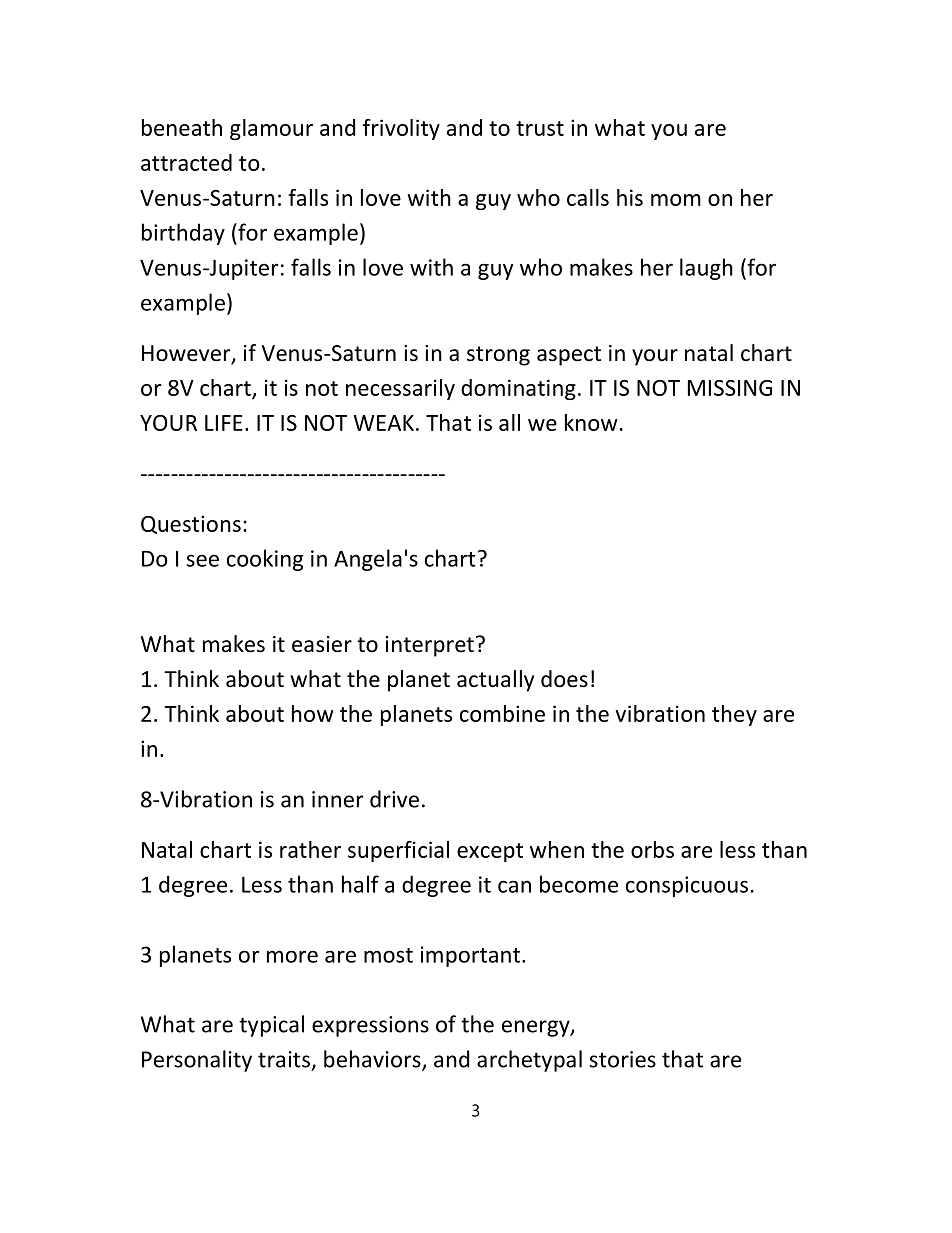  Describe the element at coordinates (224, 423) in the screenshot. I see `LIFE` at that location.
